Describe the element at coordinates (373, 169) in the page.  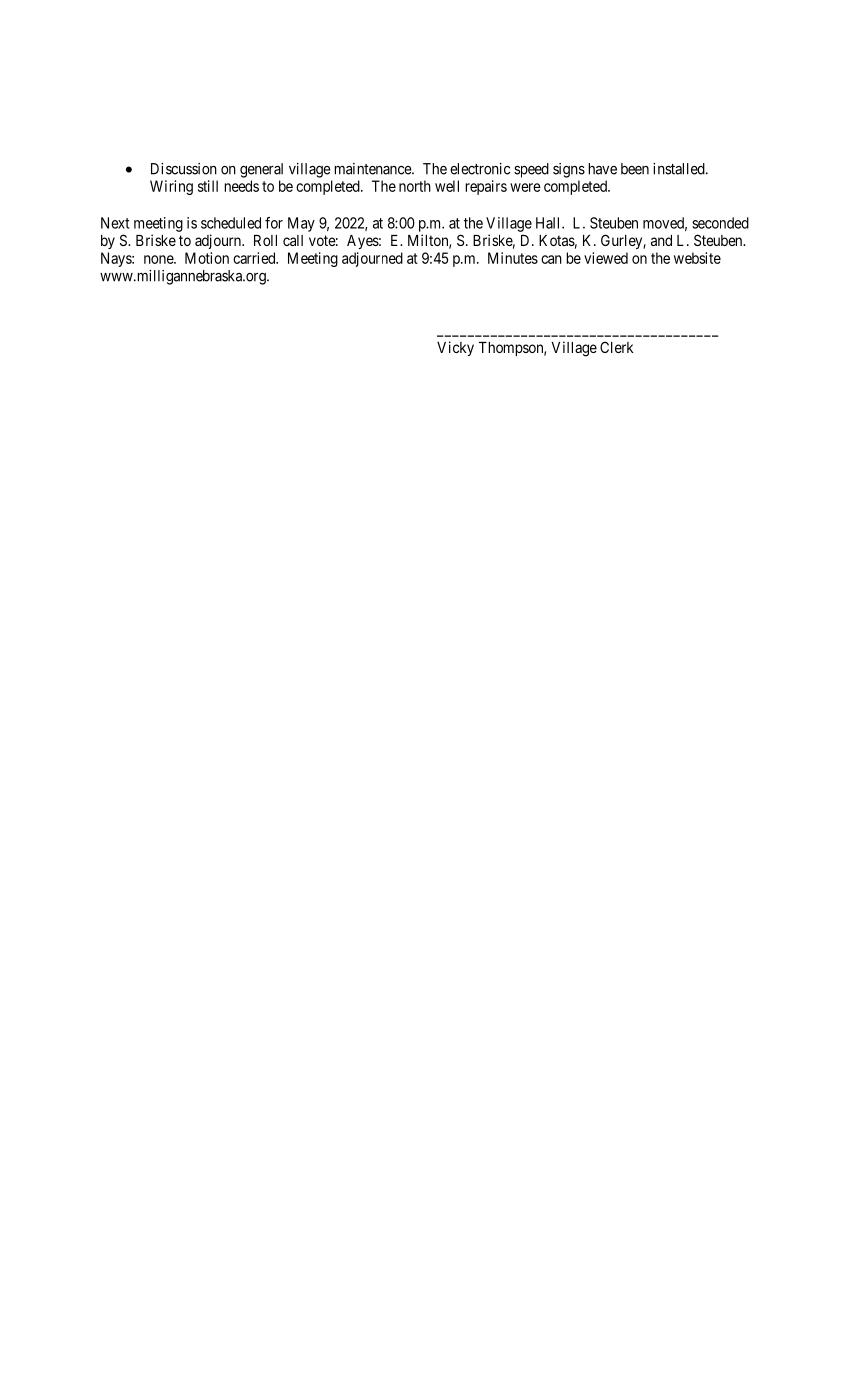
I see `maintenance` at that location.
